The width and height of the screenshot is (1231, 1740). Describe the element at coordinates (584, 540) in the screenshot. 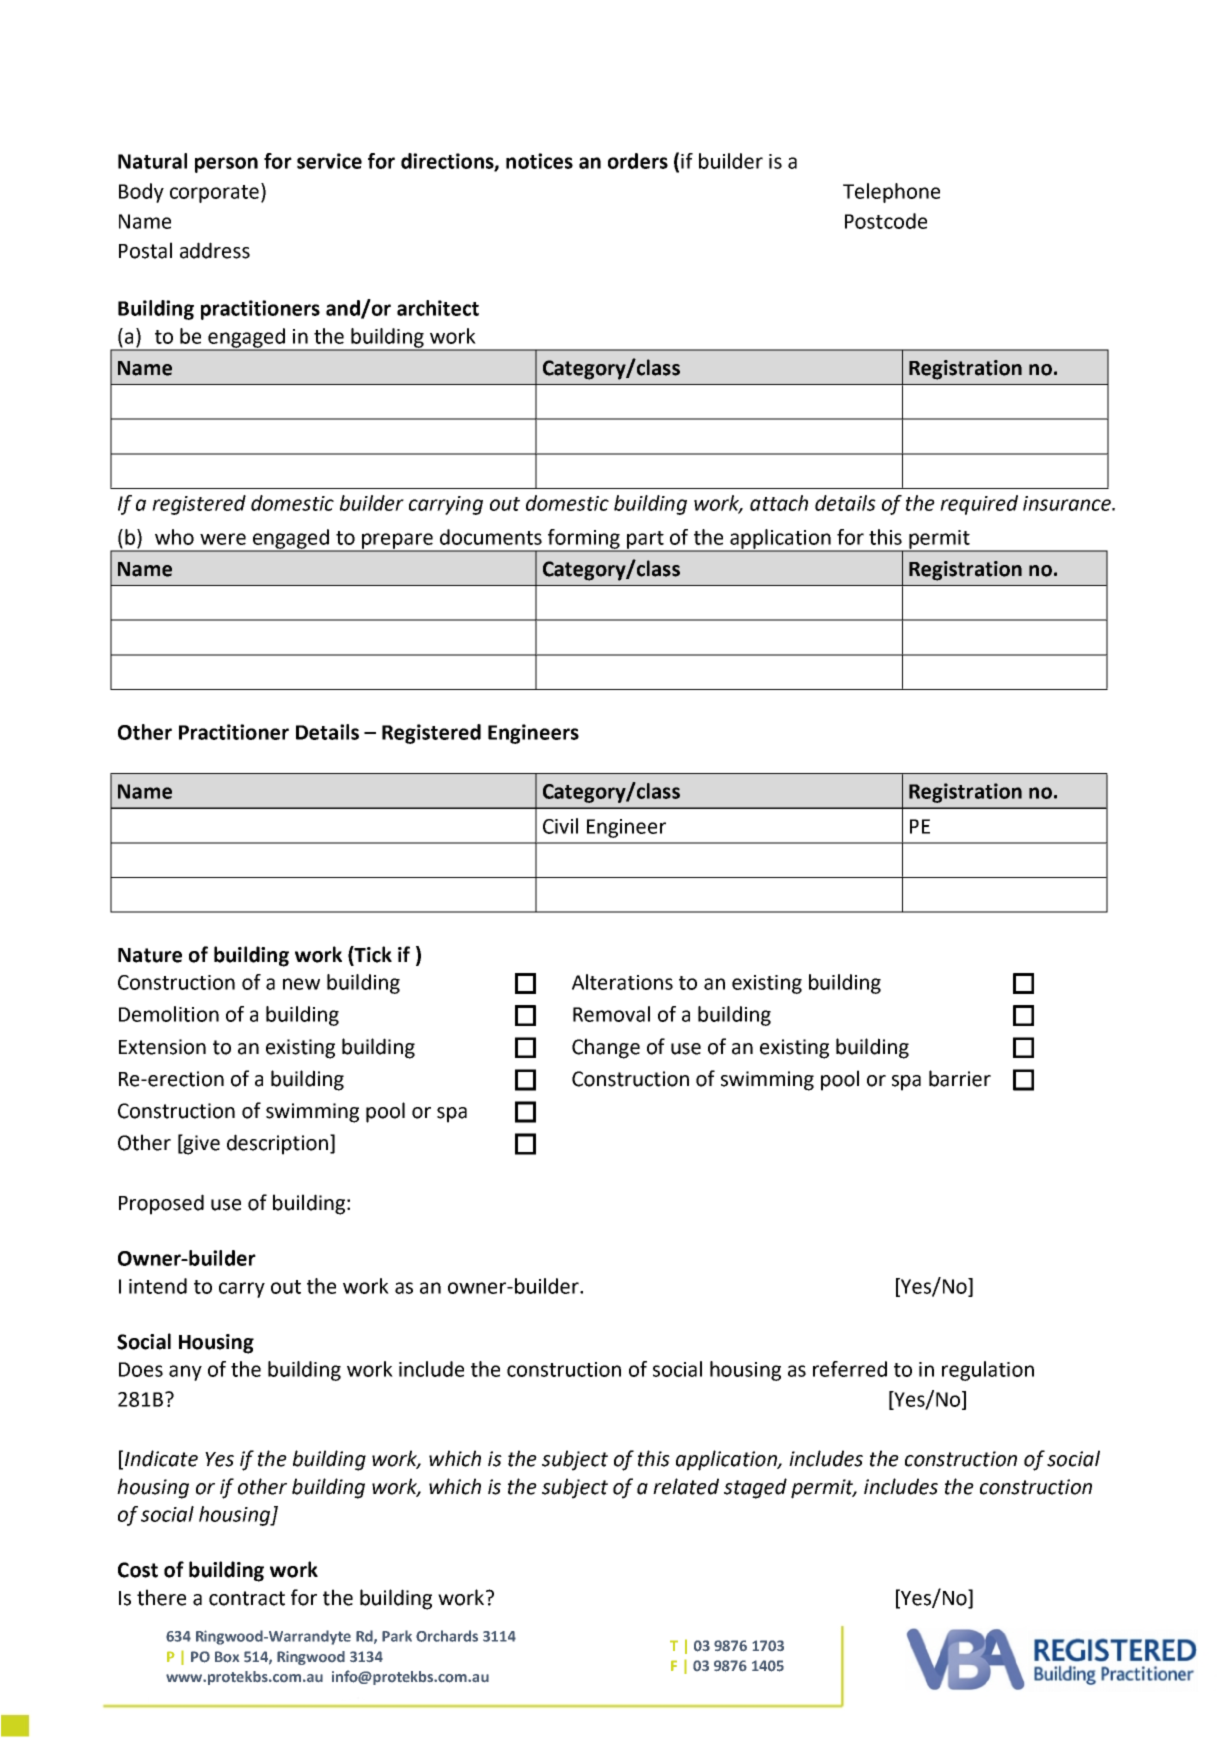

I see `forming` at that location.
